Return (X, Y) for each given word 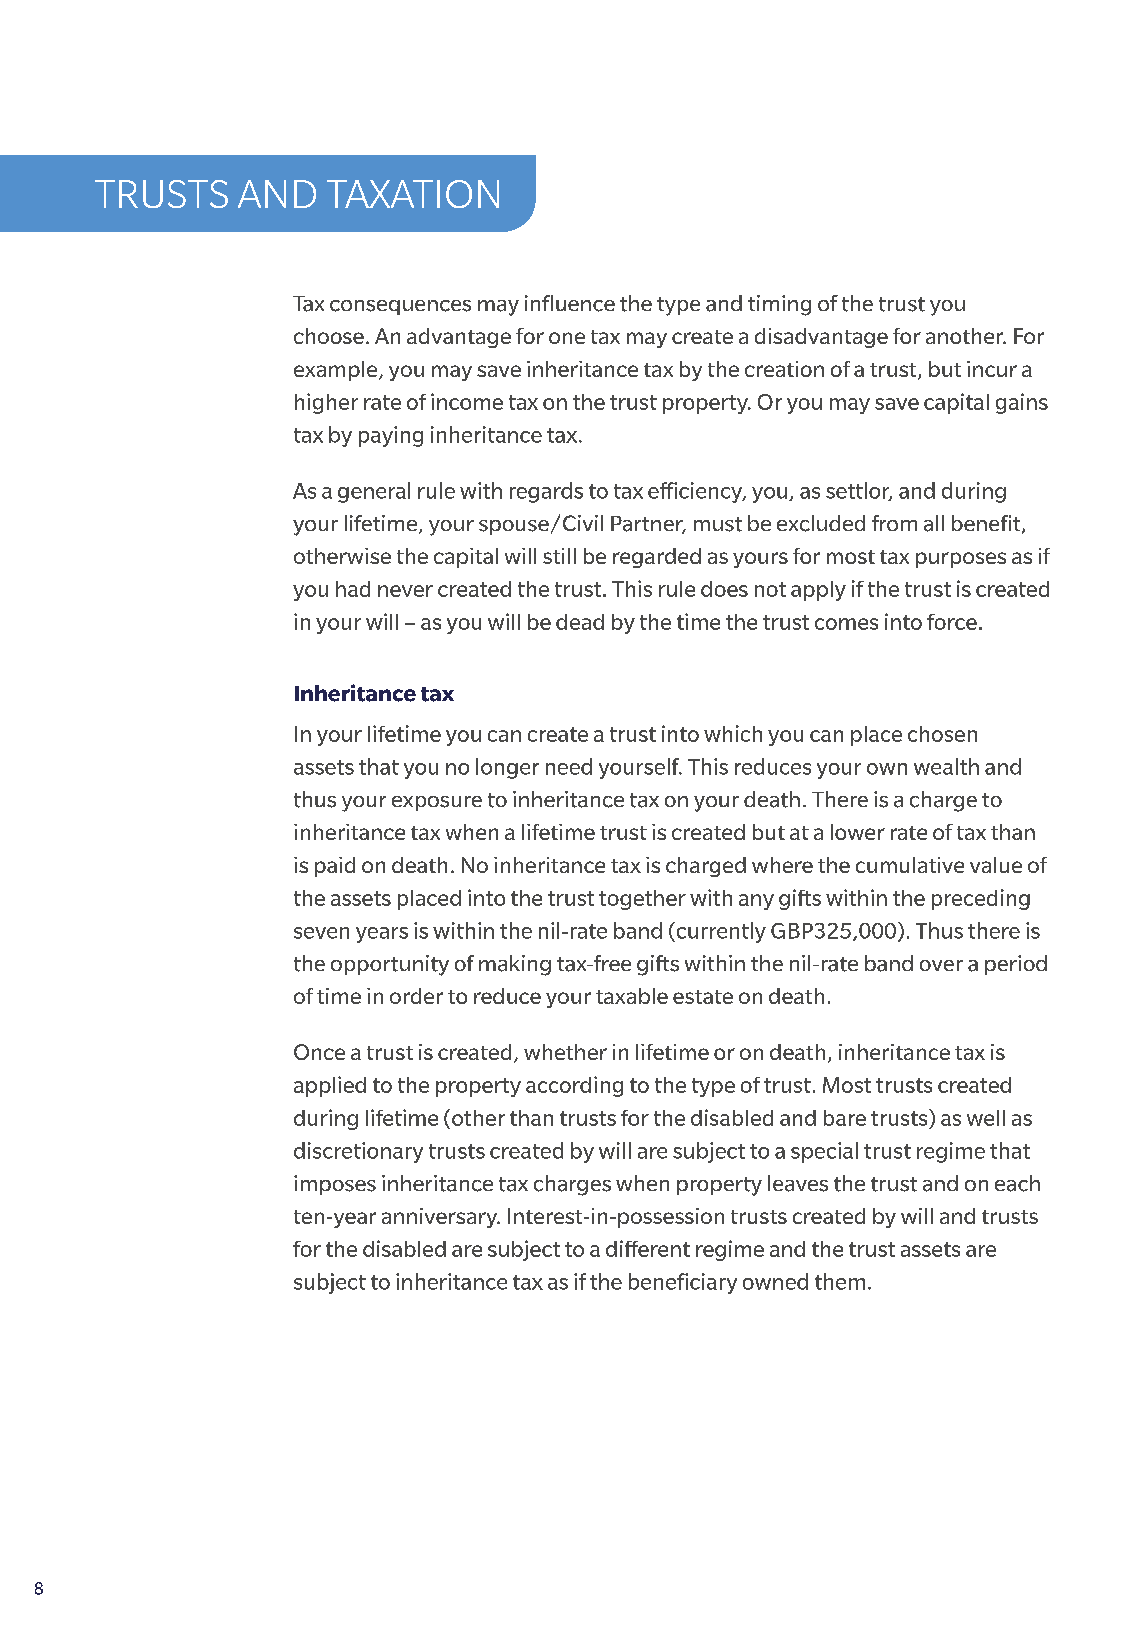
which (733, 733)
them (840, 1281)
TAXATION (413, 194)
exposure (437, 803)
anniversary (441, 1218)
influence (570, 303)
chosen (942, 734)
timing (779, 305)
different (648, 1248)
